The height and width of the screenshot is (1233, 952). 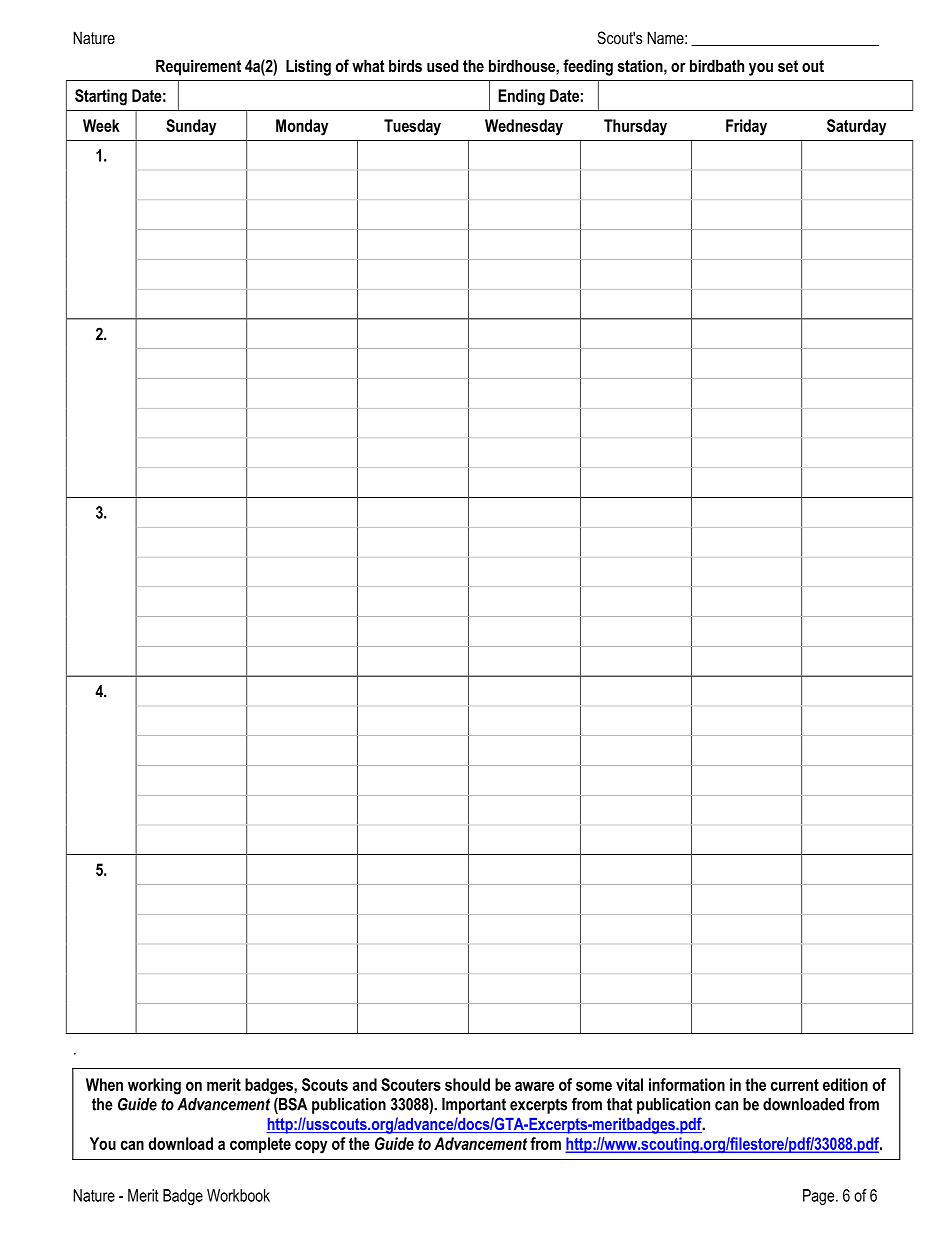 I want to click on Page, so click(x=820, y=1197).
